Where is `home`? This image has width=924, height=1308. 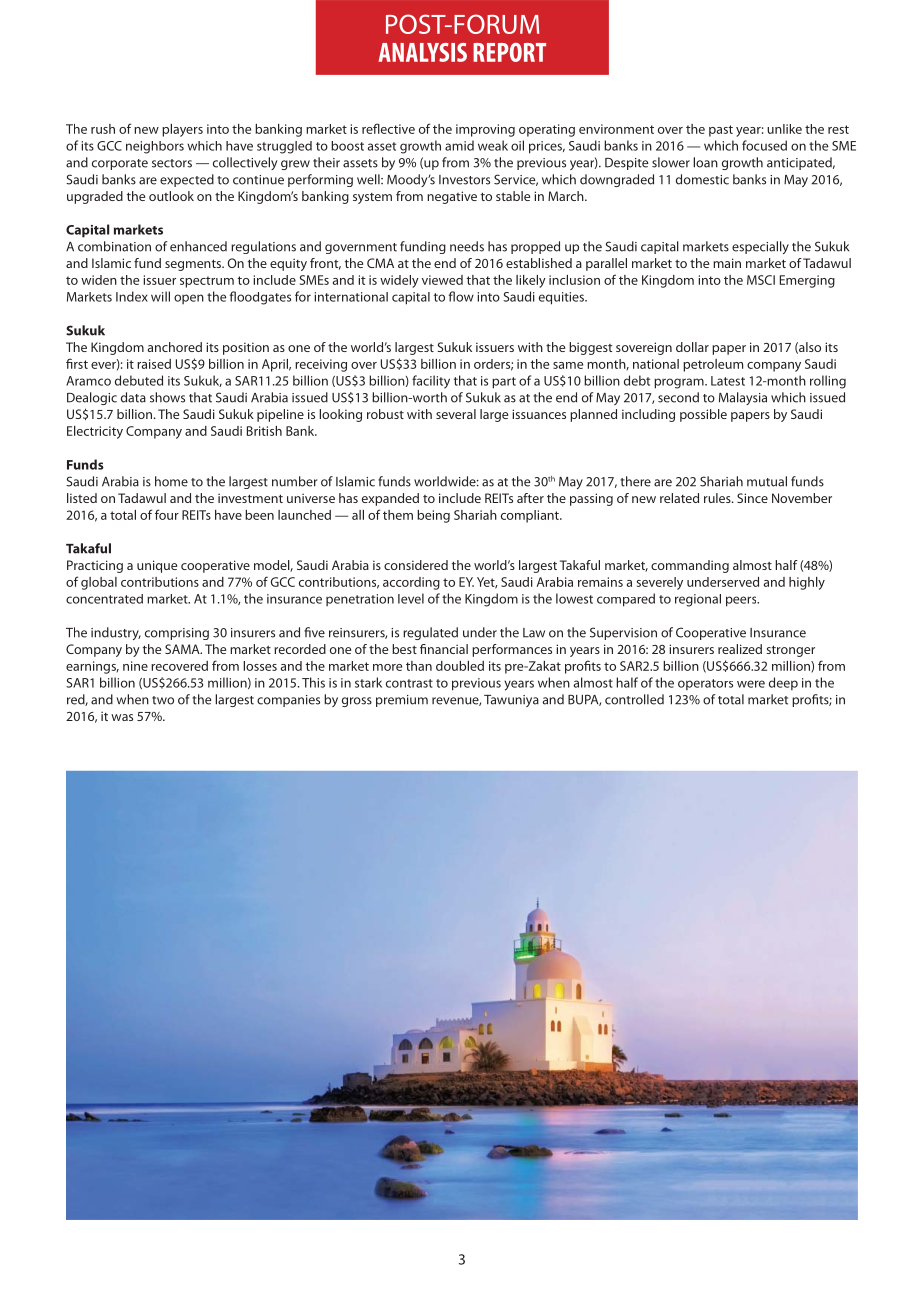 home is located at coordinates (171, 481).
